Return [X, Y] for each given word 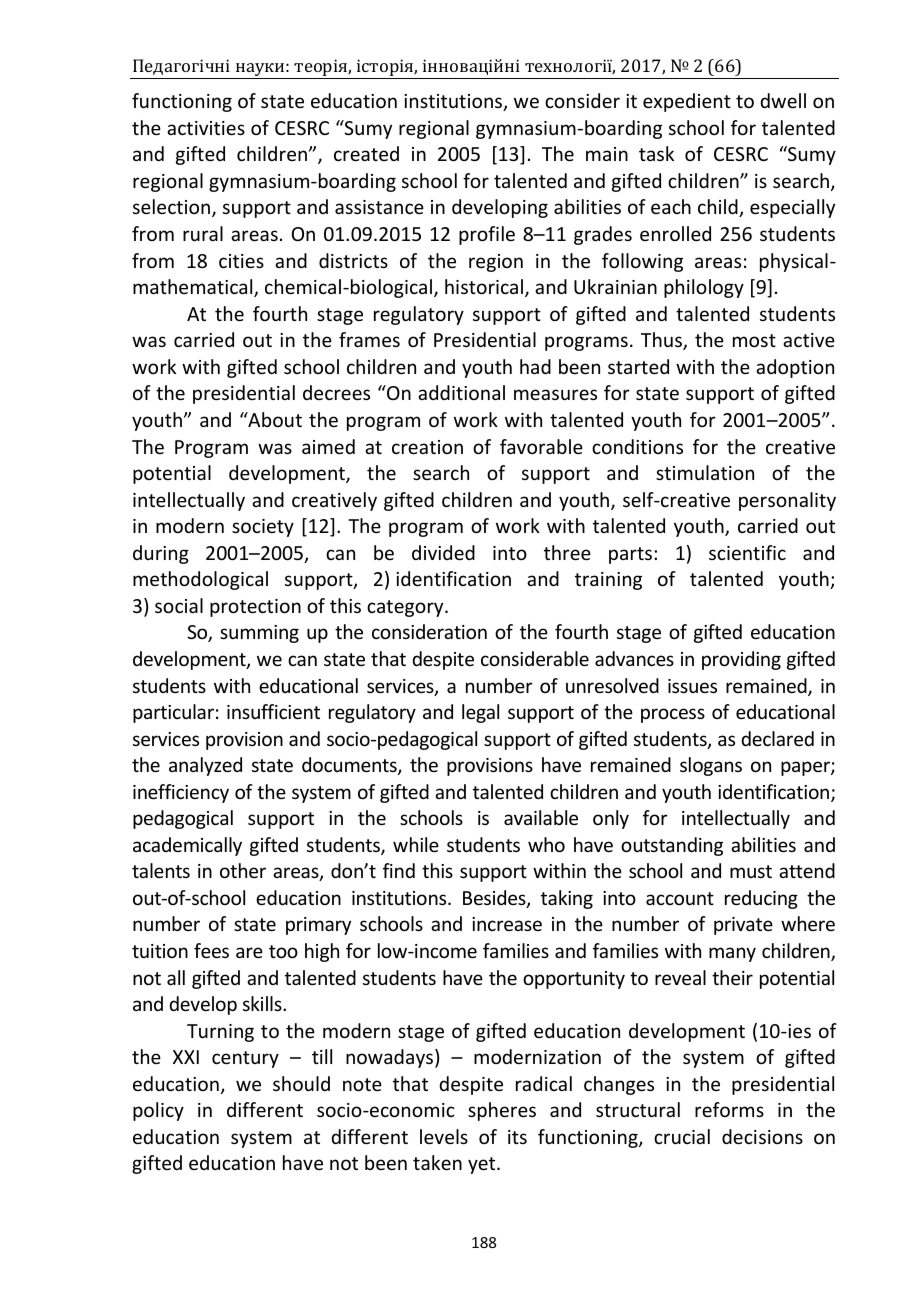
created [366, 153]
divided [443, 552]
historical [485, 288]
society [263, 528]
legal [480, 713]
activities [206, 128]
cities [241, 261]
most [754, 340]
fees [211, 950]
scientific [747, 552]
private [743, 926]
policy [158, 1111]
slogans [711, 766]
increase [507, 924]
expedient [687, 102]
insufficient [273, 711]
